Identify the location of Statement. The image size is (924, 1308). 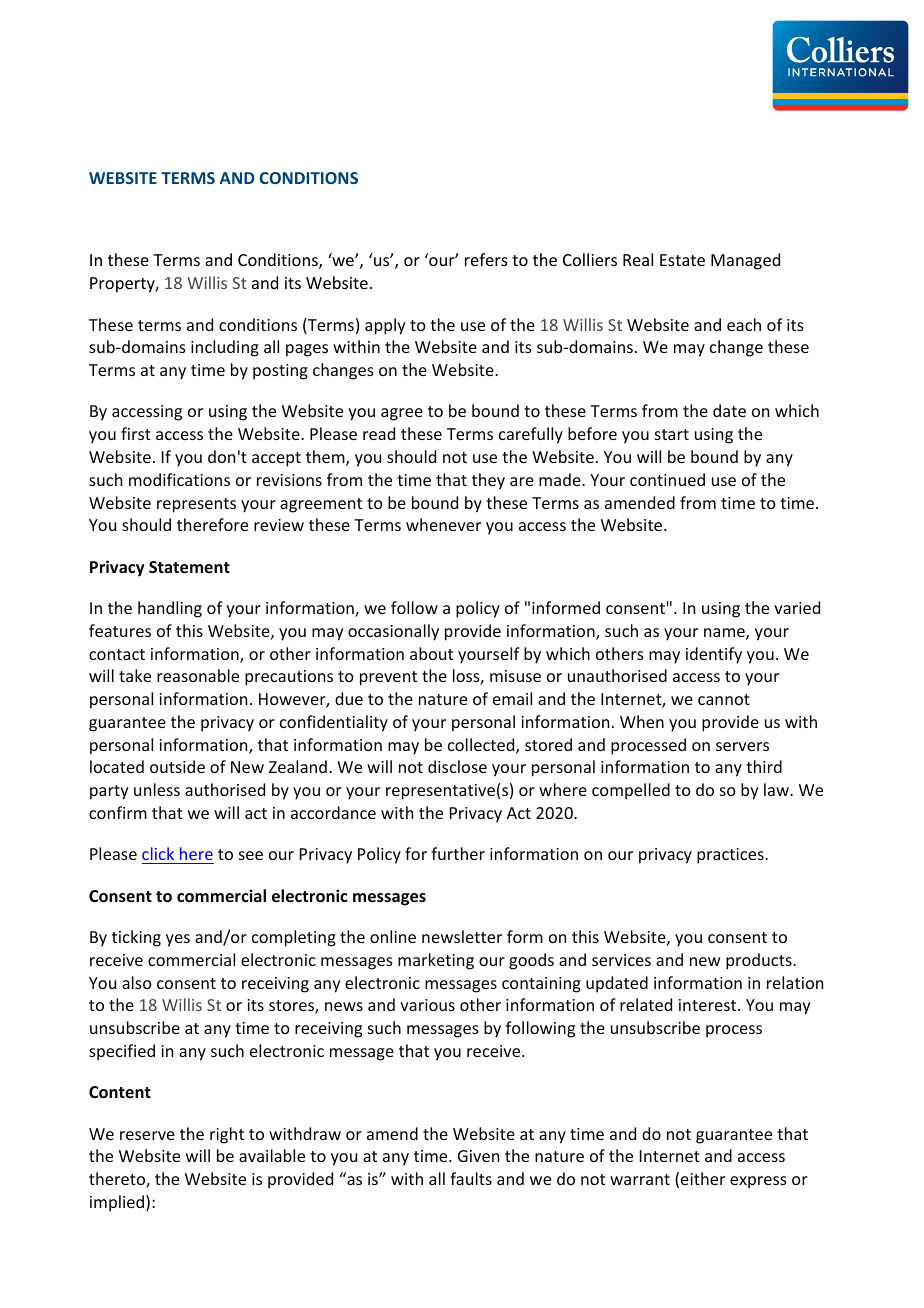
(189, 567).
